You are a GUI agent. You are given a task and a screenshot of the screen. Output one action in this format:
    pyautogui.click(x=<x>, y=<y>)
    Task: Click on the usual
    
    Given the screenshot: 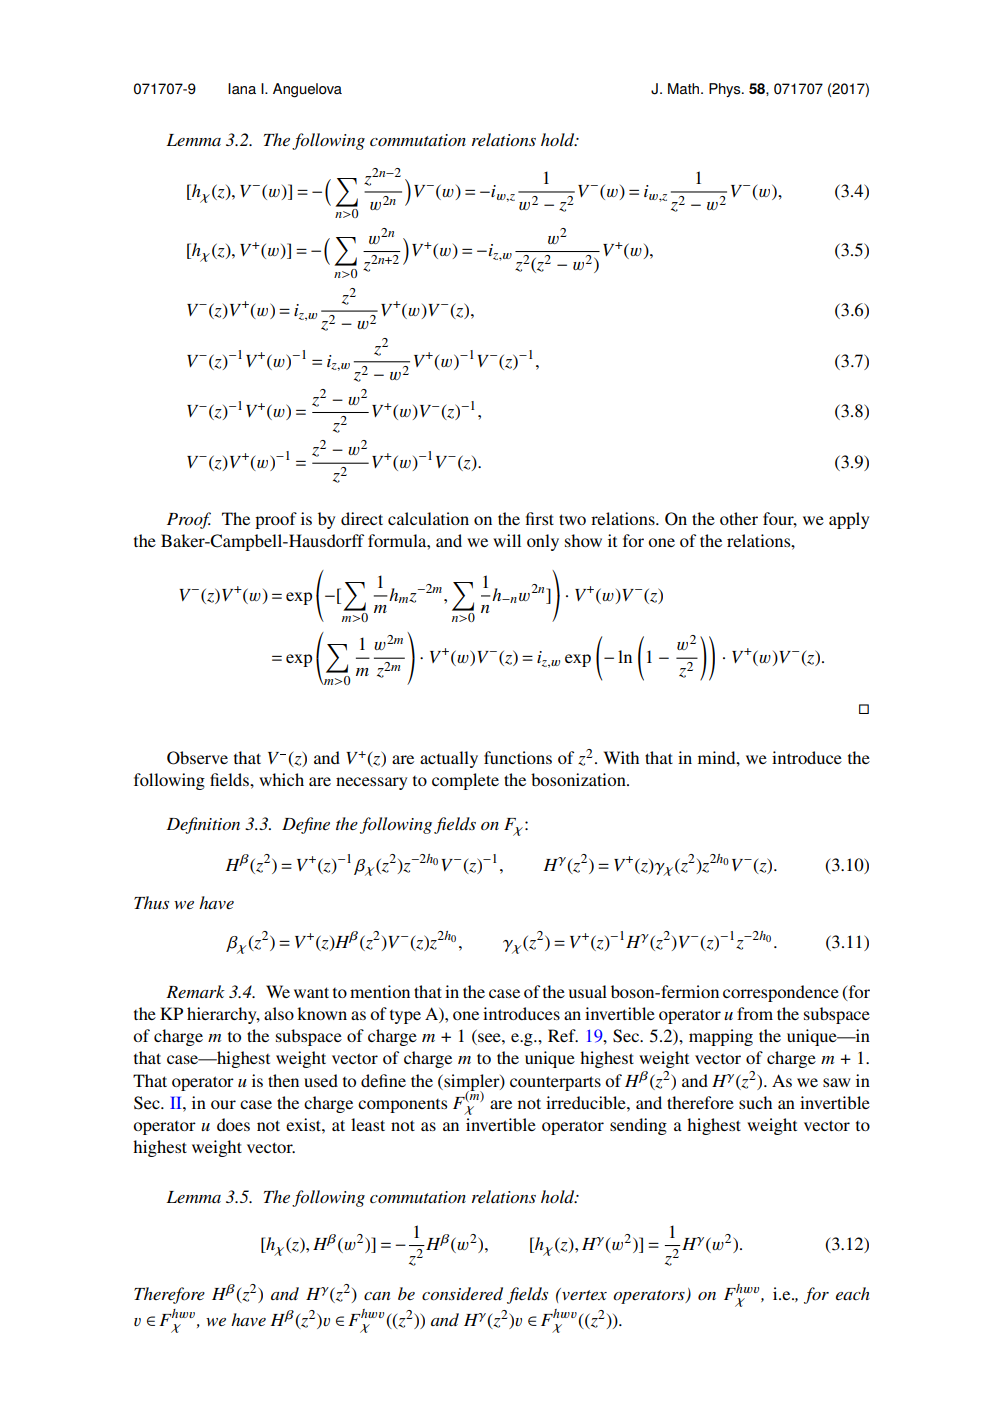 What is the action you would take?
    pyautogui.click(x=588, y=991)
